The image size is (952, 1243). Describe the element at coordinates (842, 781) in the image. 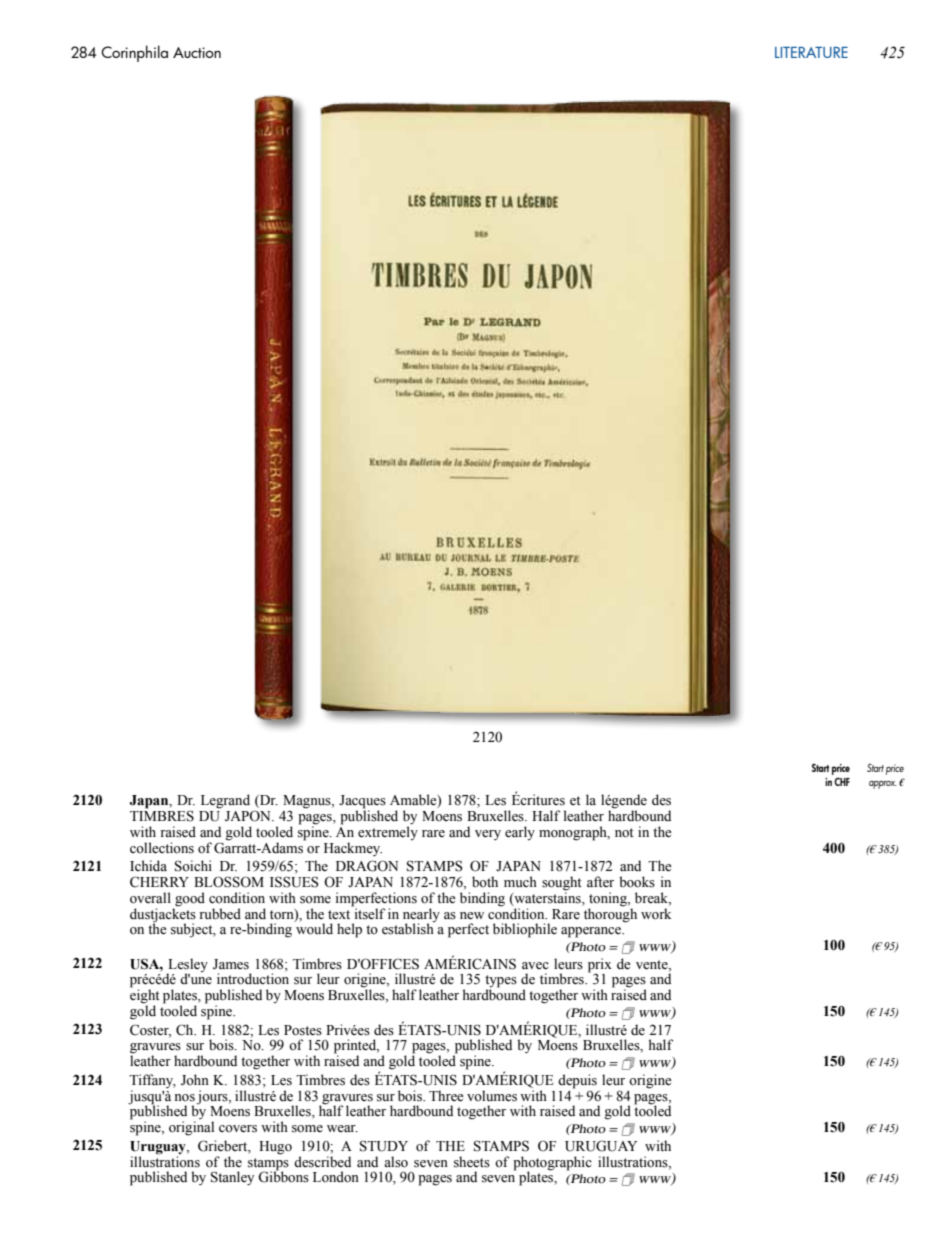

I see `CHF` at that location.
